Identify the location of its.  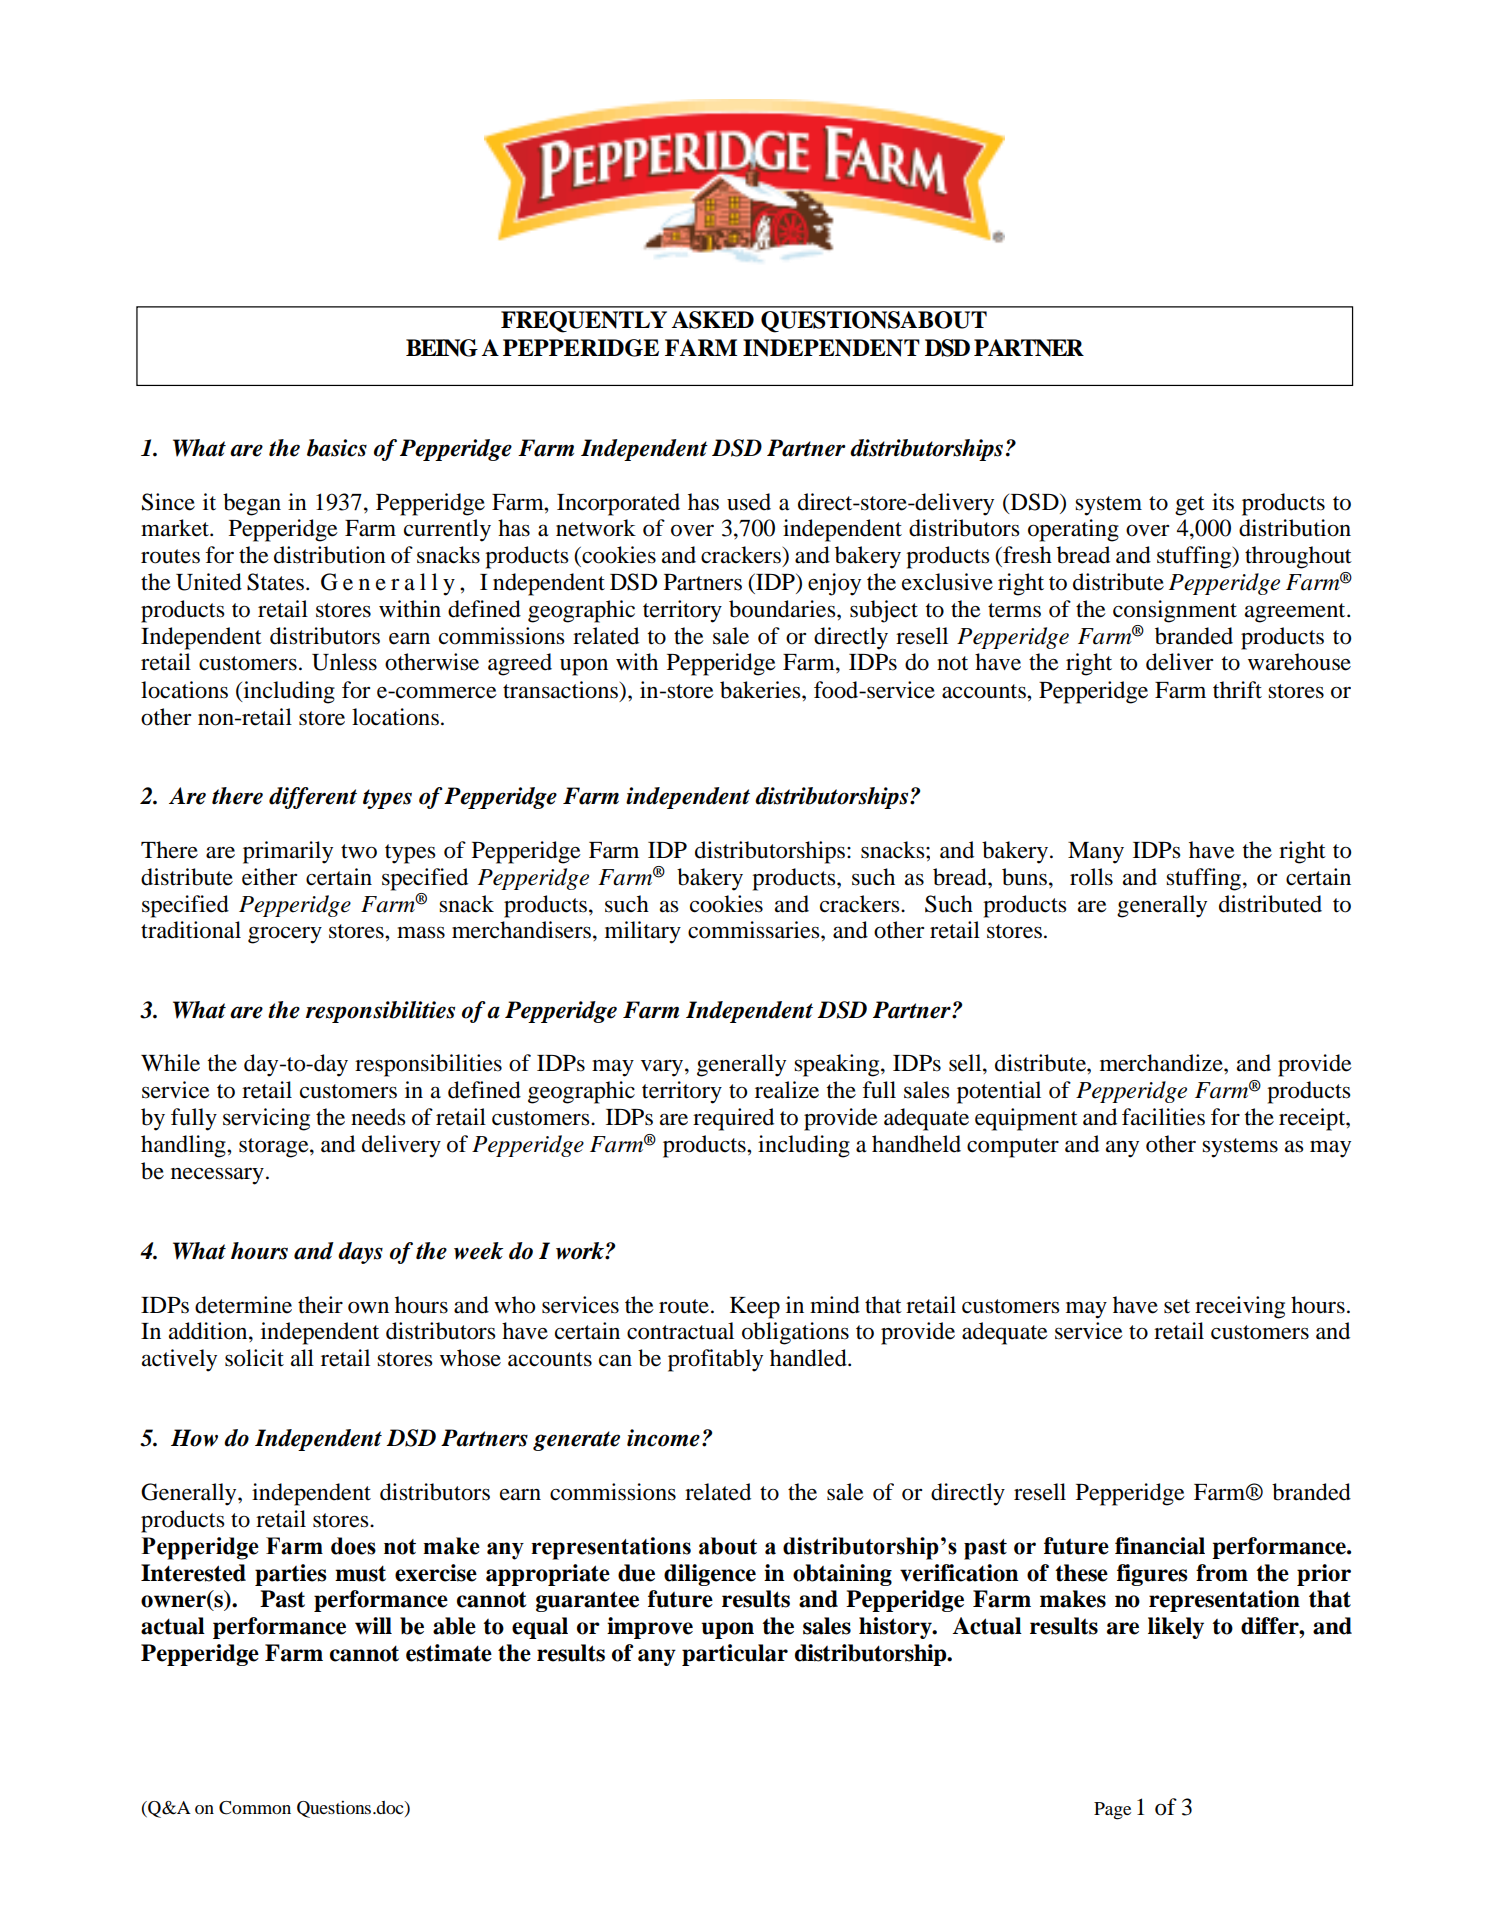
(1223, 502).
